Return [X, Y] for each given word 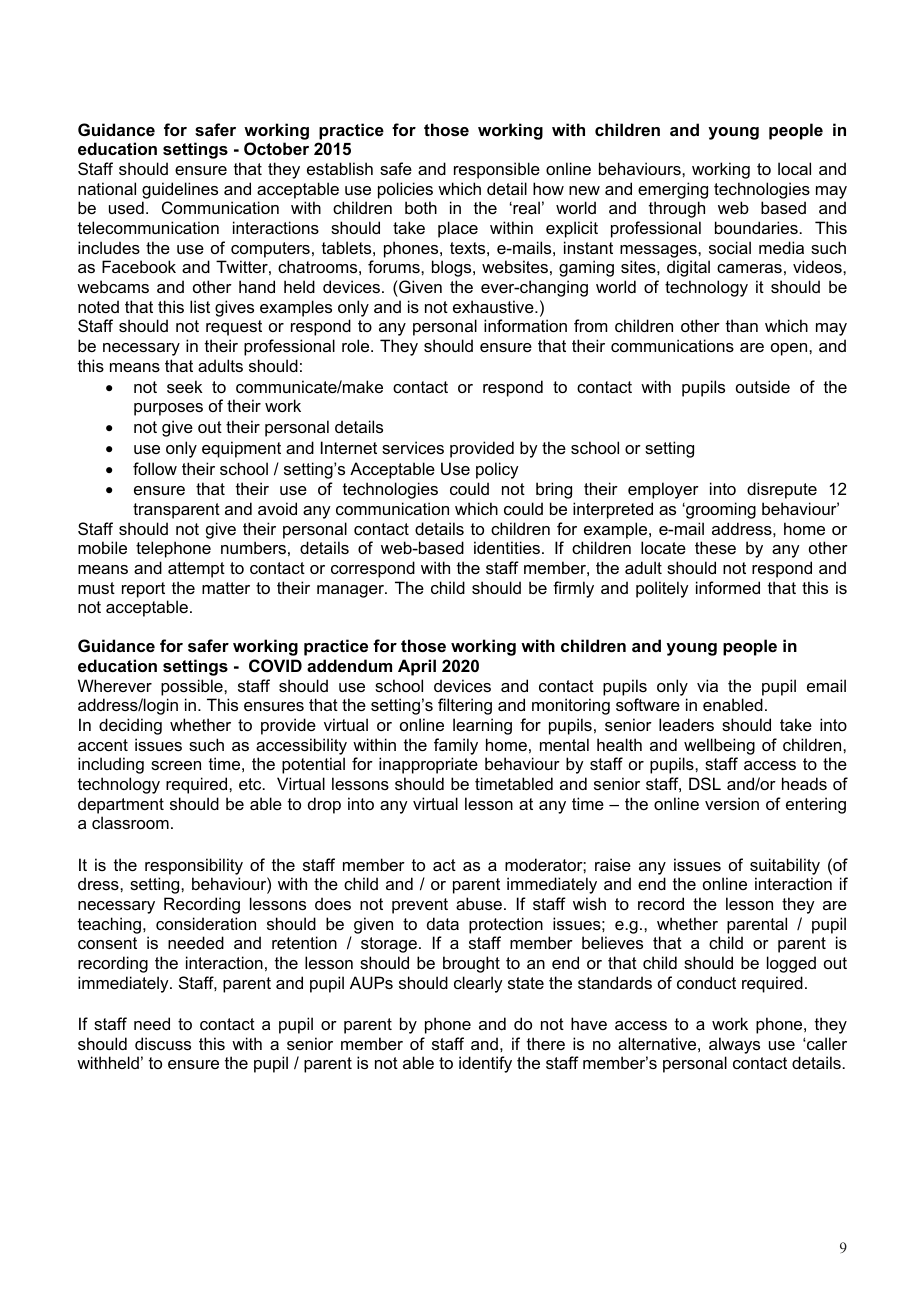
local [794, 168]
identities [507, 547]
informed [728, 587]
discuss [163, 1043]
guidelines [180, 190]
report [143, 590]
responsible [497, 170]
